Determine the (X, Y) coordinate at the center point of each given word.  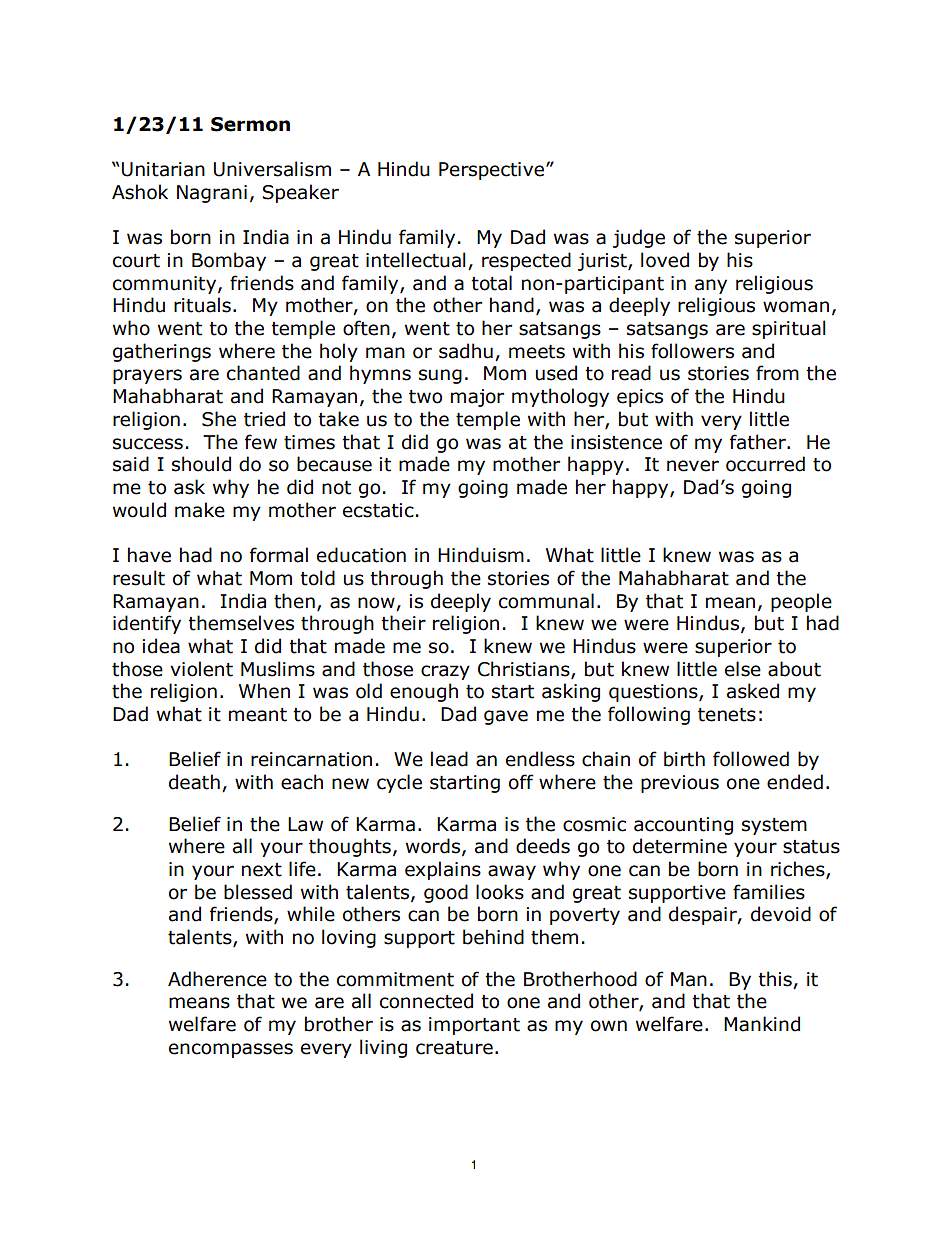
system (774, 826)
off (521, 782)
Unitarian (163, 169)
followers (692, 351)
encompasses (231, 1050)
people (801, 602)
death (194, 782)
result (139, 578)
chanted (263, 373)
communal (546, 601)
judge (639, 238)
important (474, 1026)
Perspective (493, 171)
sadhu (466, 351)
